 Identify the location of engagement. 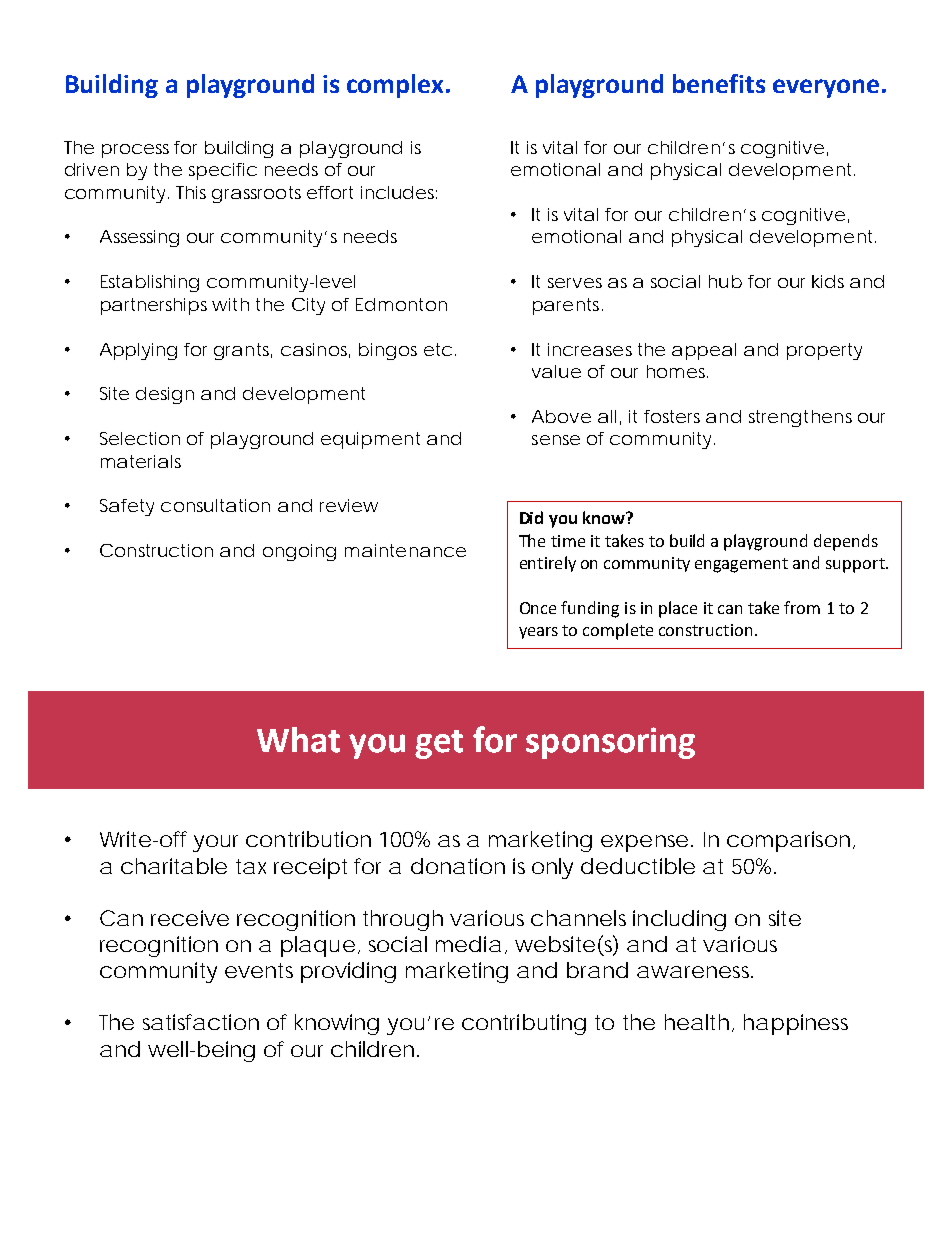
(741, 565).
